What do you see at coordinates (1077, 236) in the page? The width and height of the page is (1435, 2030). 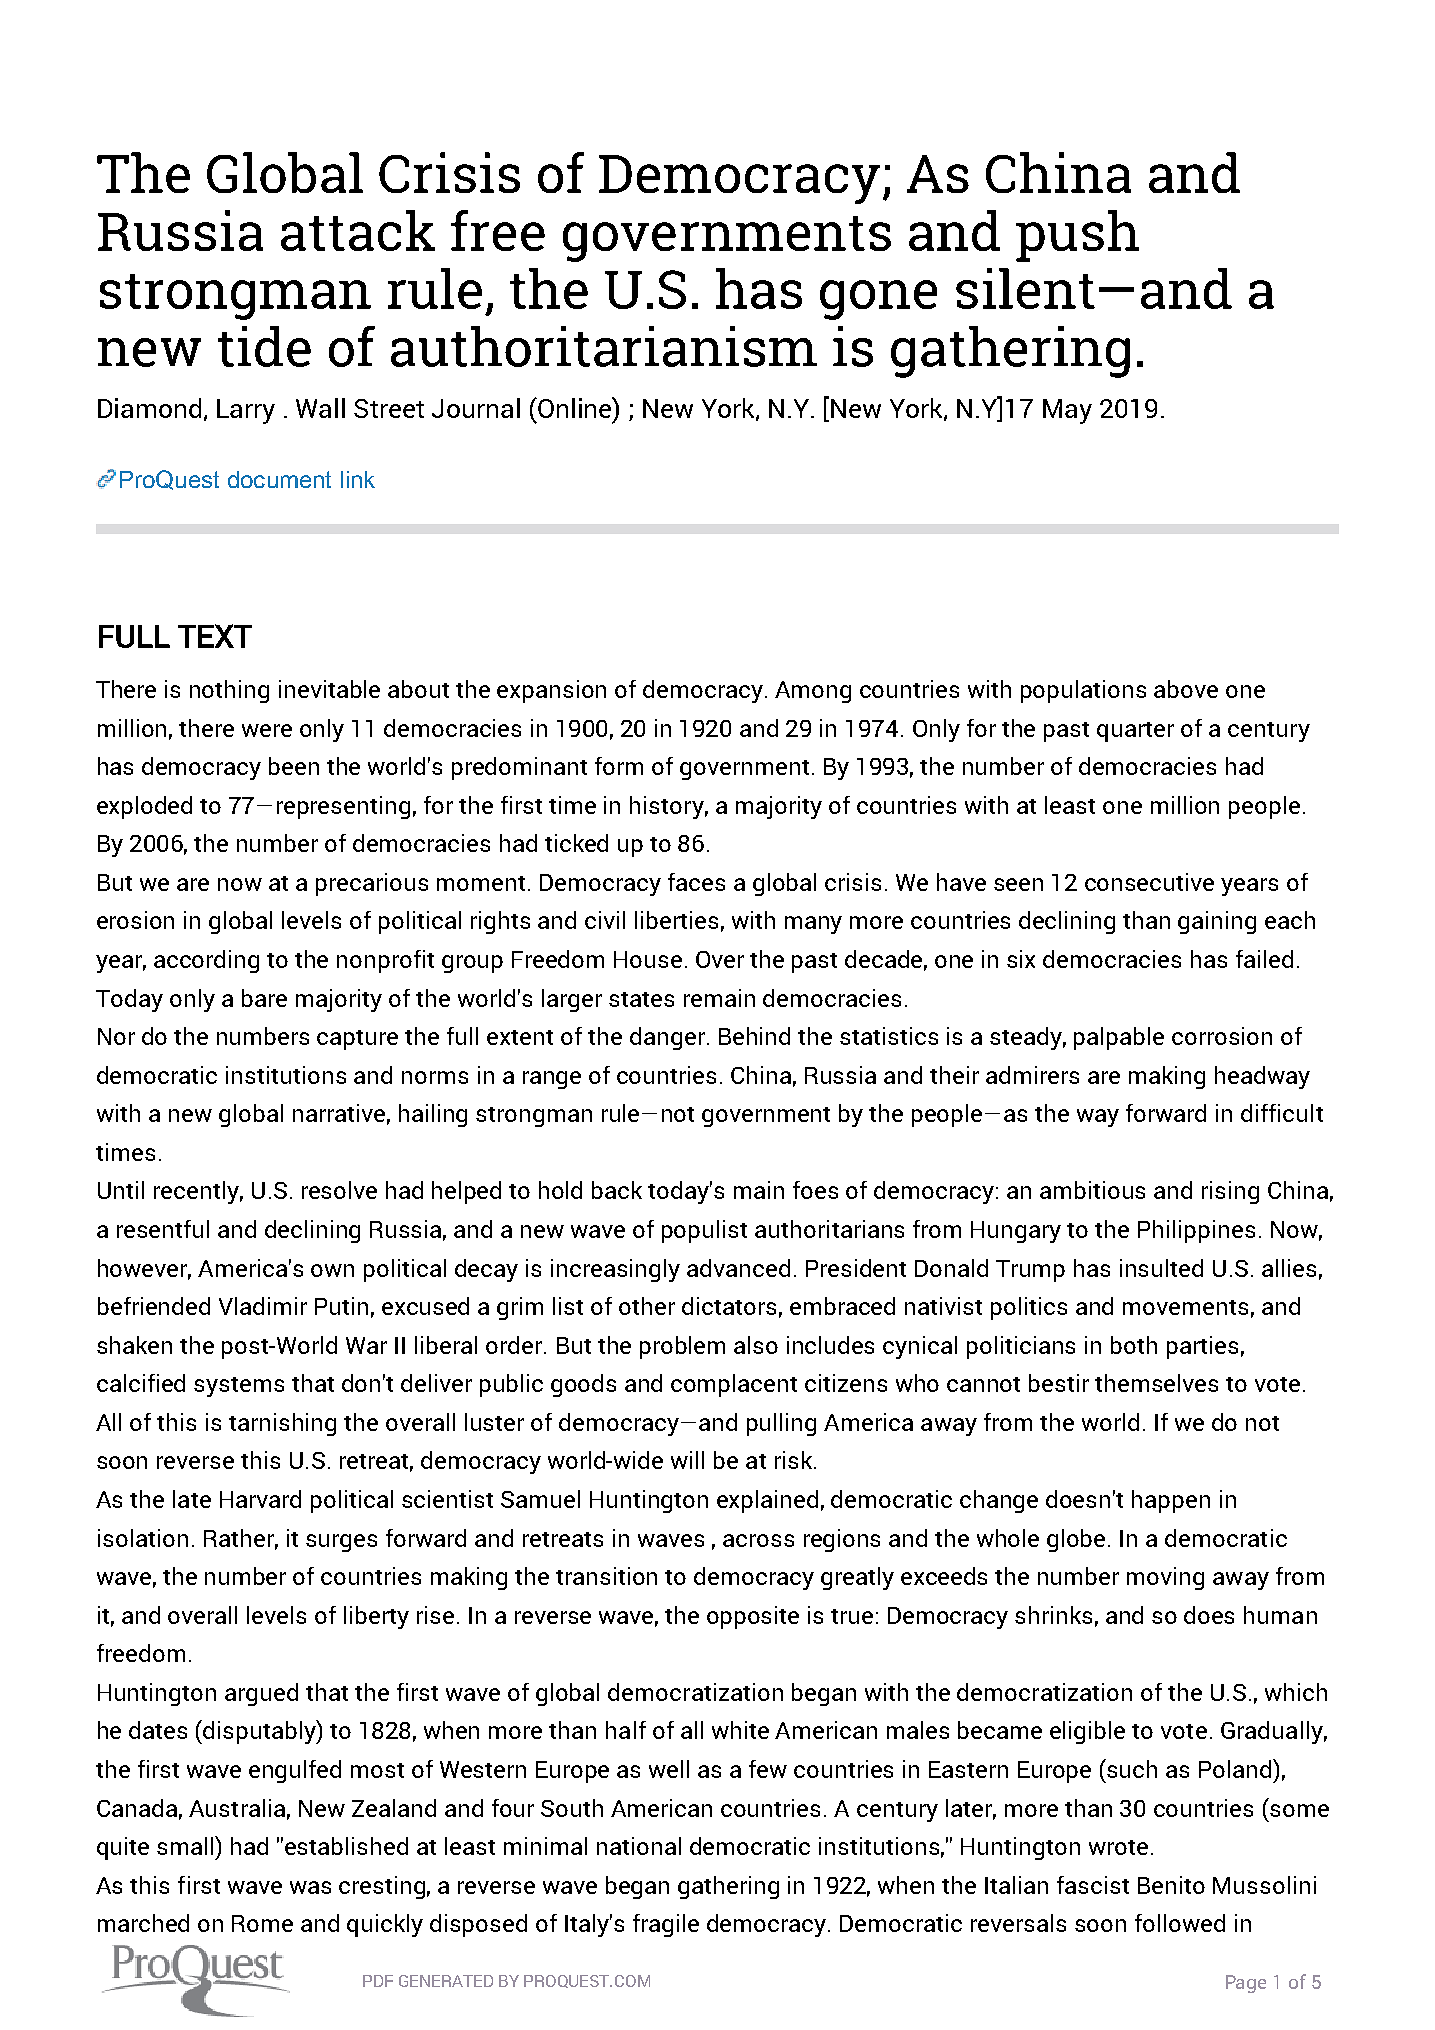 I see `push` at bounding box center [1077, 236].
